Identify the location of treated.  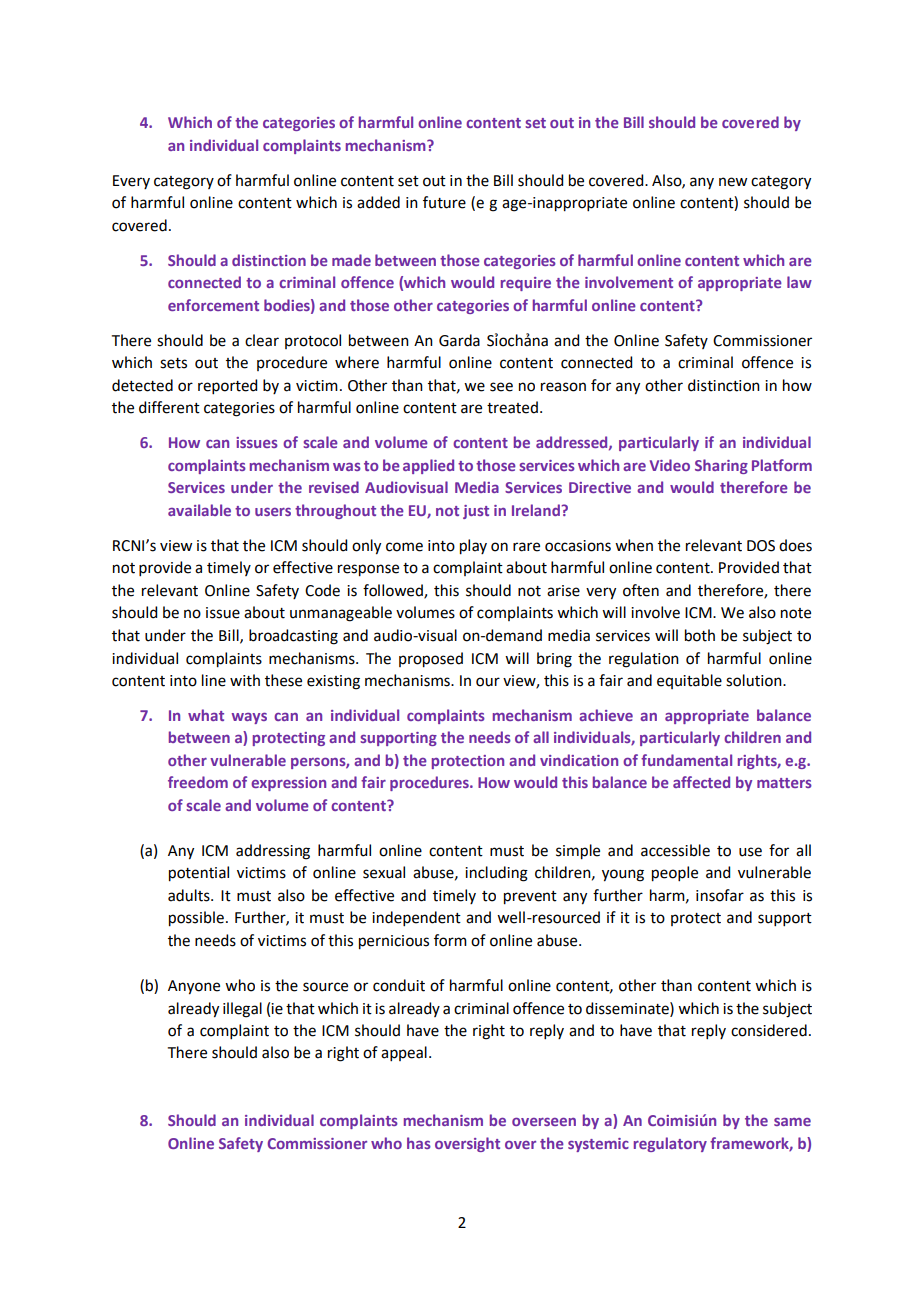
(512, 407).
